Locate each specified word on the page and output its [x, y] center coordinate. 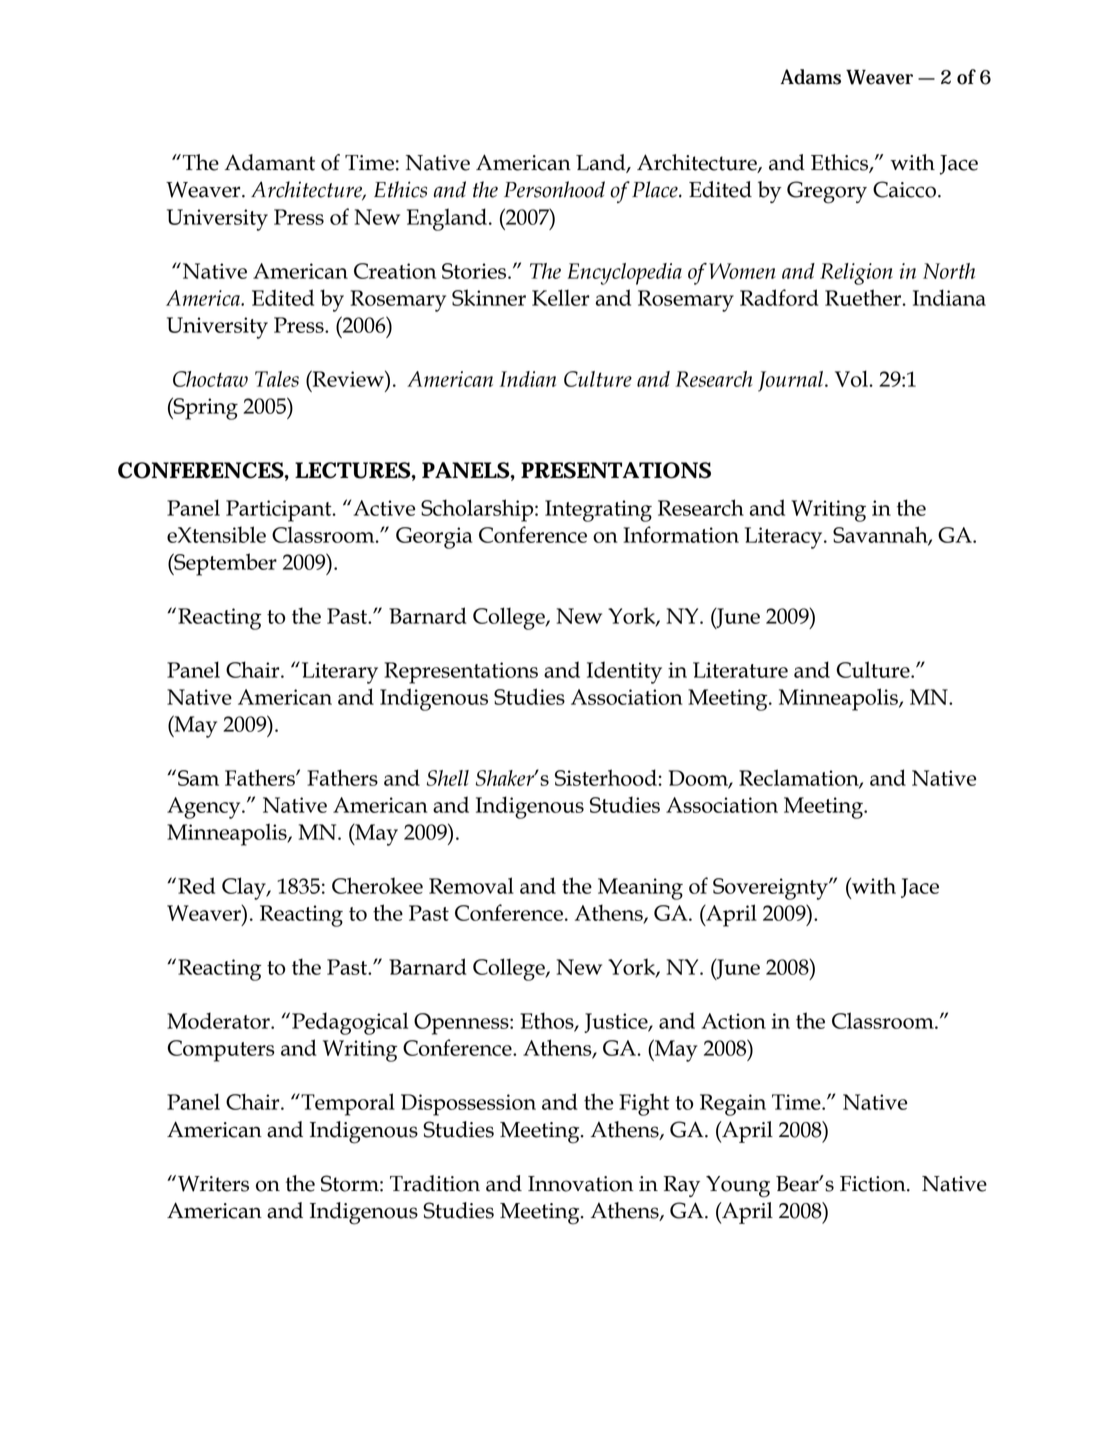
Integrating [598, 511]
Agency [205, 808]
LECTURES [353, 470]
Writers [213, 1184]
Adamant [270, 162]
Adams [810, 77]
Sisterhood [607, 777]
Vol [852, 378]
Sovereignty [771, 889]
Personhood [554, 189]
